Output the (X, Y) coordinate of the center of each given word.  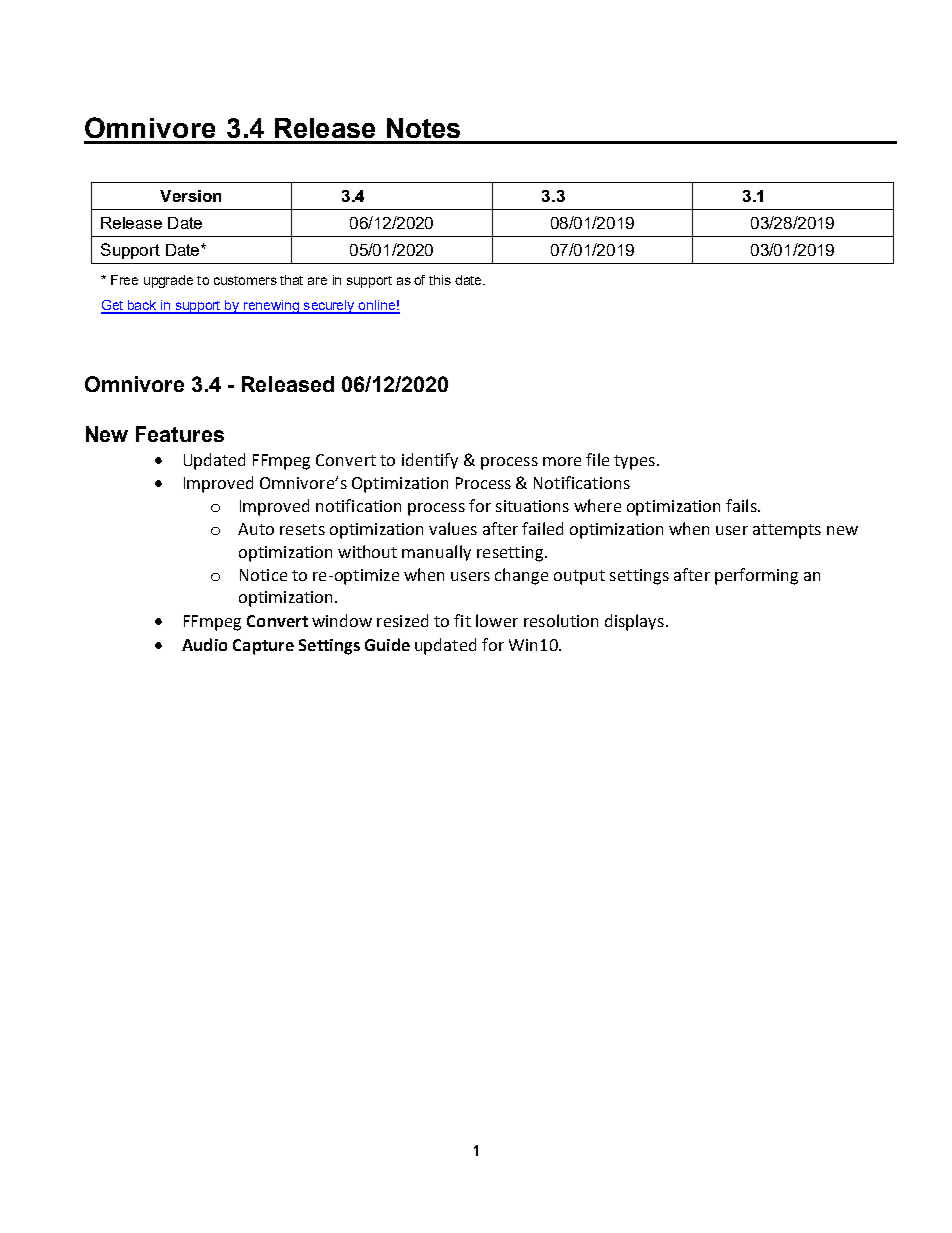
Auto (256, 529)
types (636, 462)
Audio (204, 644)
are (317, 281)
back (142, 306)
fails (742, 505)
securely (329, 307)
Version (190, 196)
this (440, 280)
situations (532, 506)
